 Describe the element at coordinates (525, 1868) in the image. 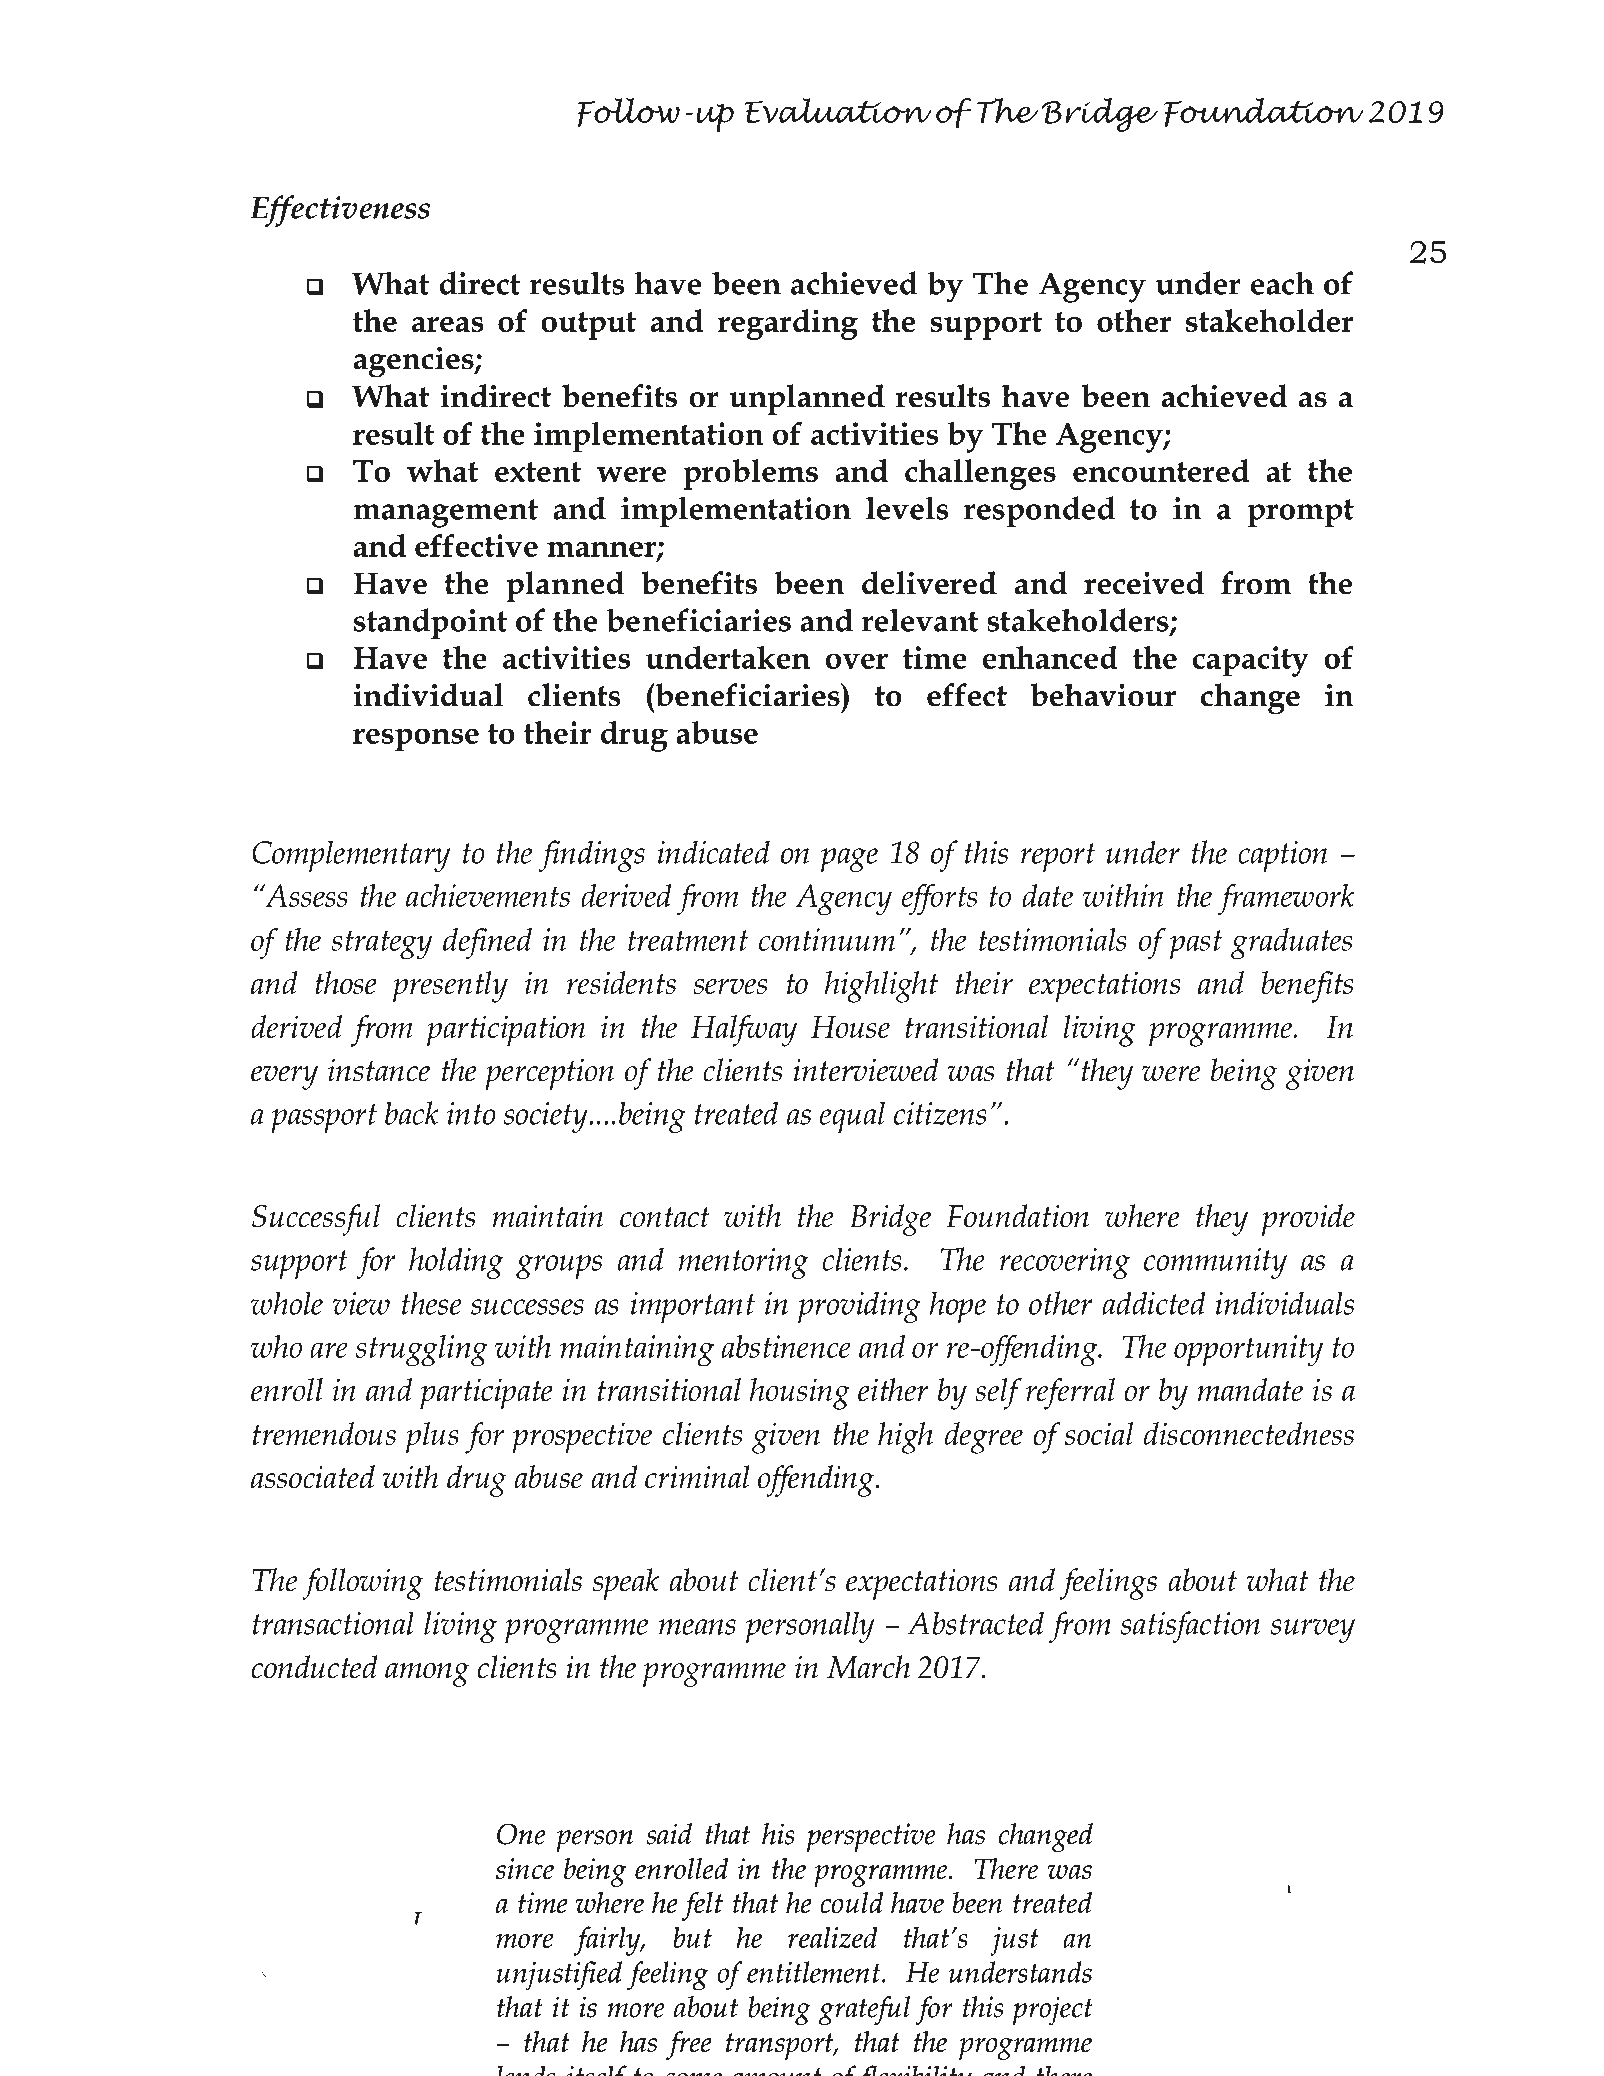

I see `since` at that location.
